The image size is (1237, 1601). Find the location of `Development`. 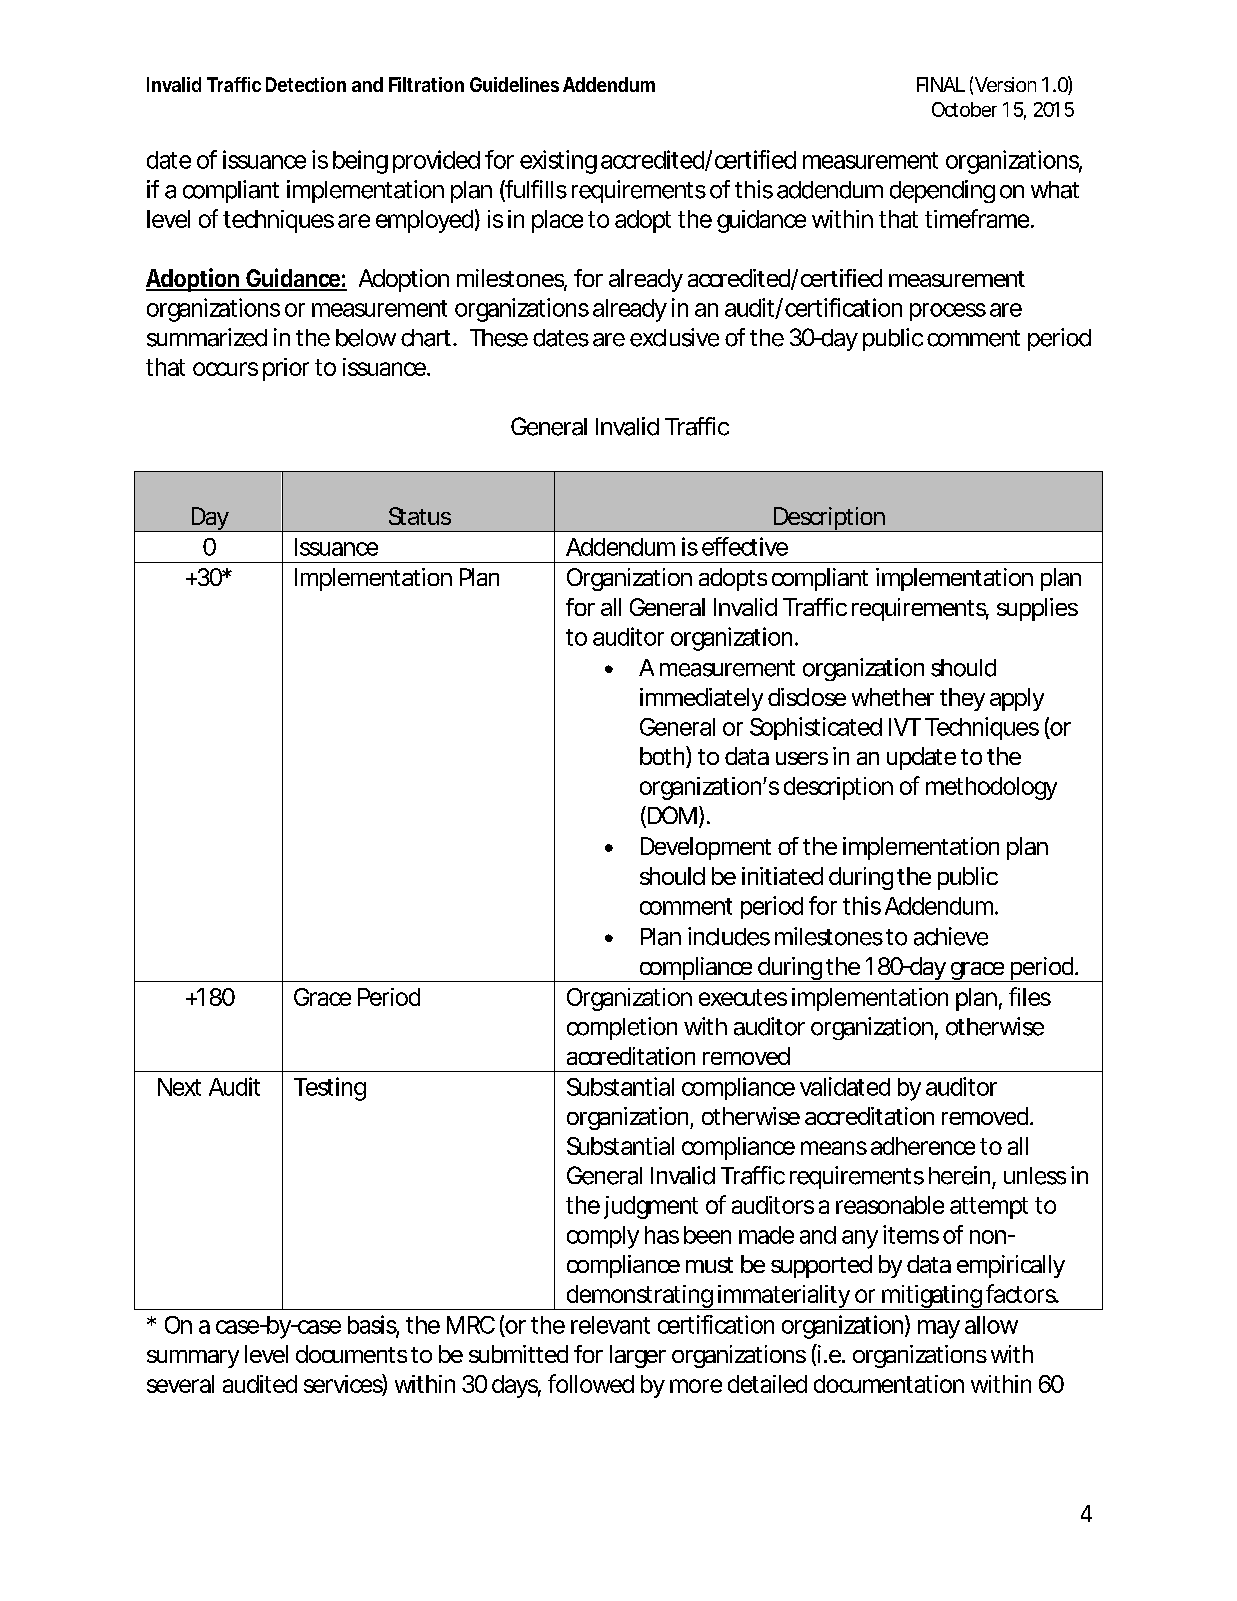

Development is located at coordinates (706, 848).
